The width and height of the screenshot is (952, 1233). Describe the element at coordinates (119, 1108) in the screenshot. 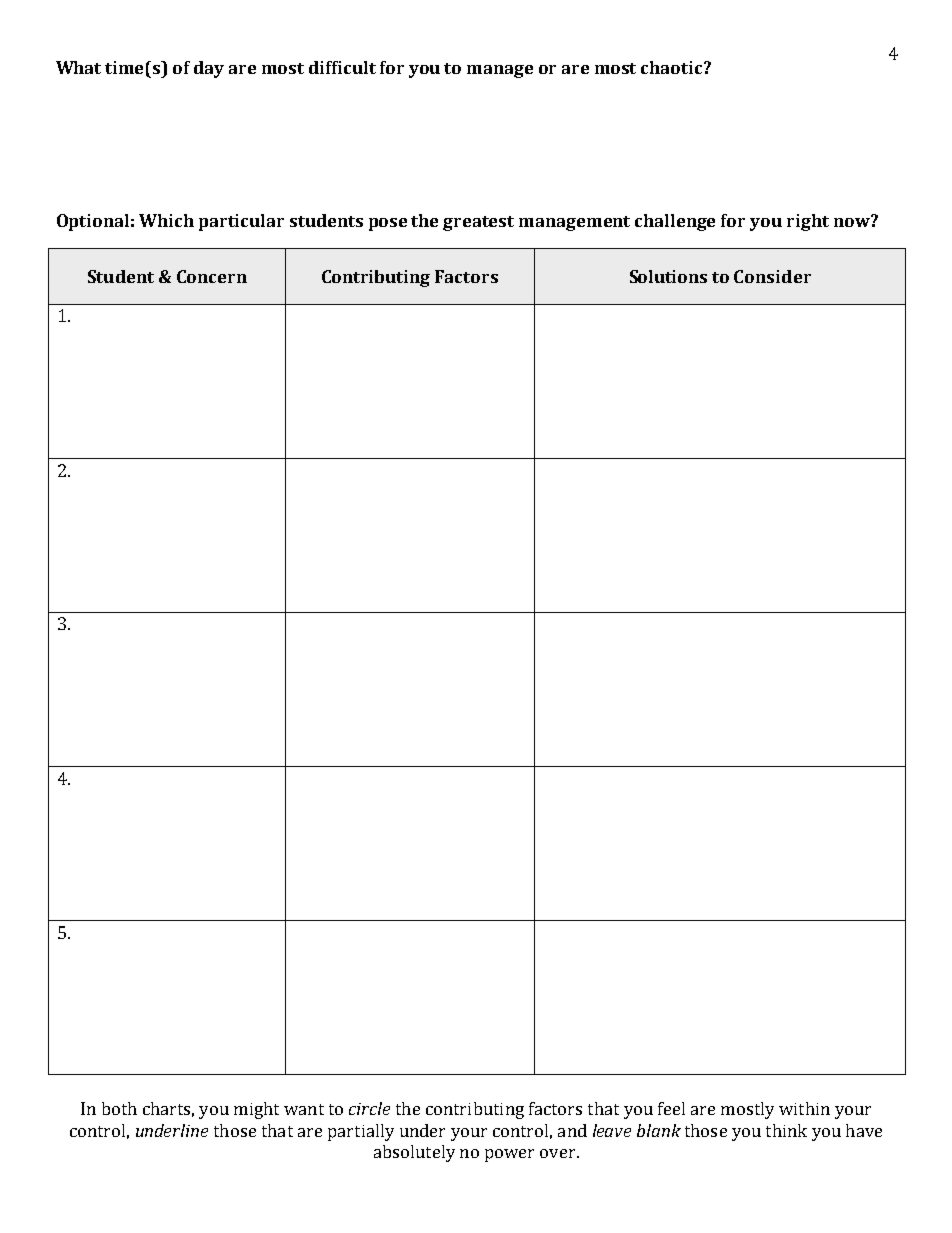

I see `both` at that location.
